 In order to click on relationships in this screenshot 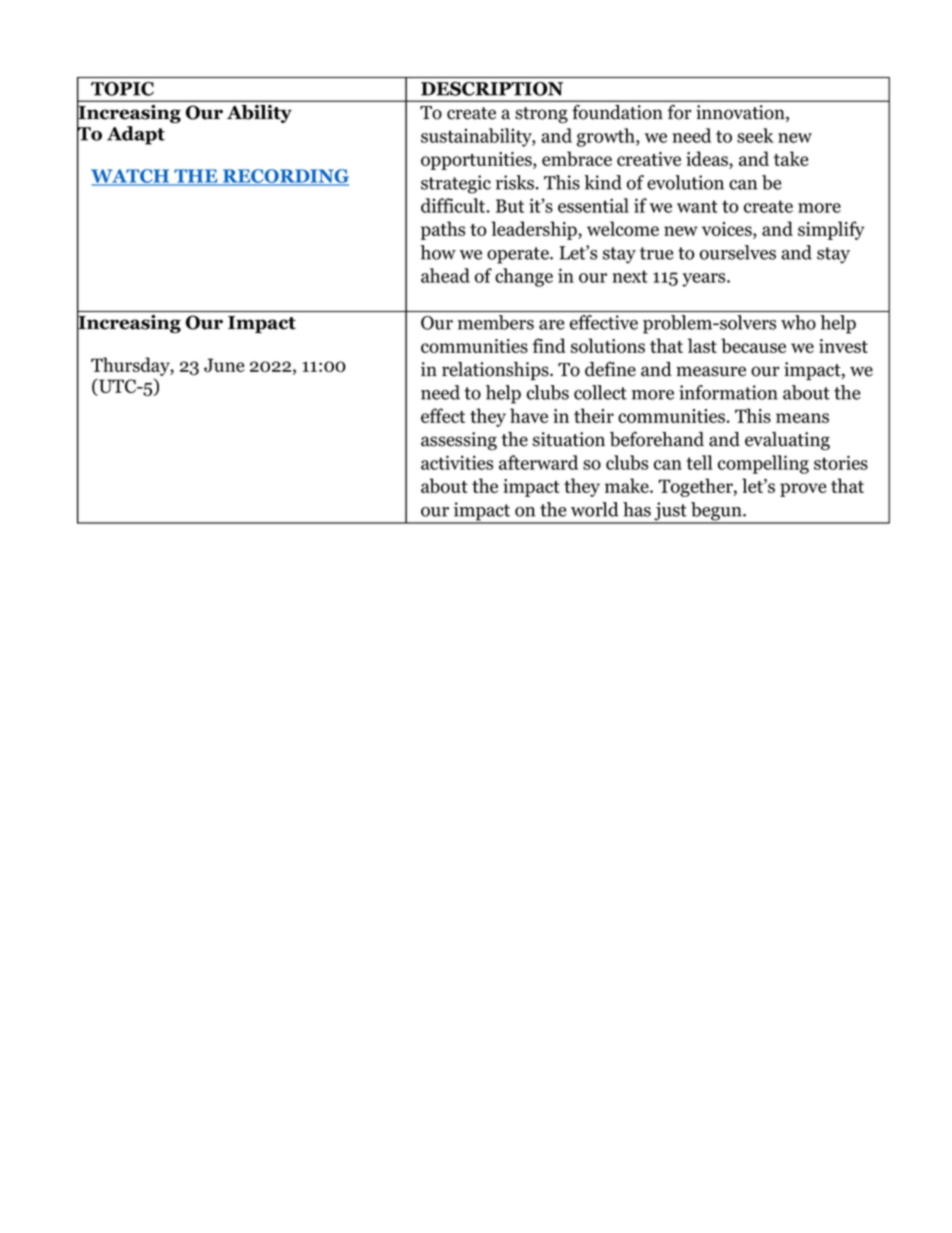, I will do `click(496, 371)`.
